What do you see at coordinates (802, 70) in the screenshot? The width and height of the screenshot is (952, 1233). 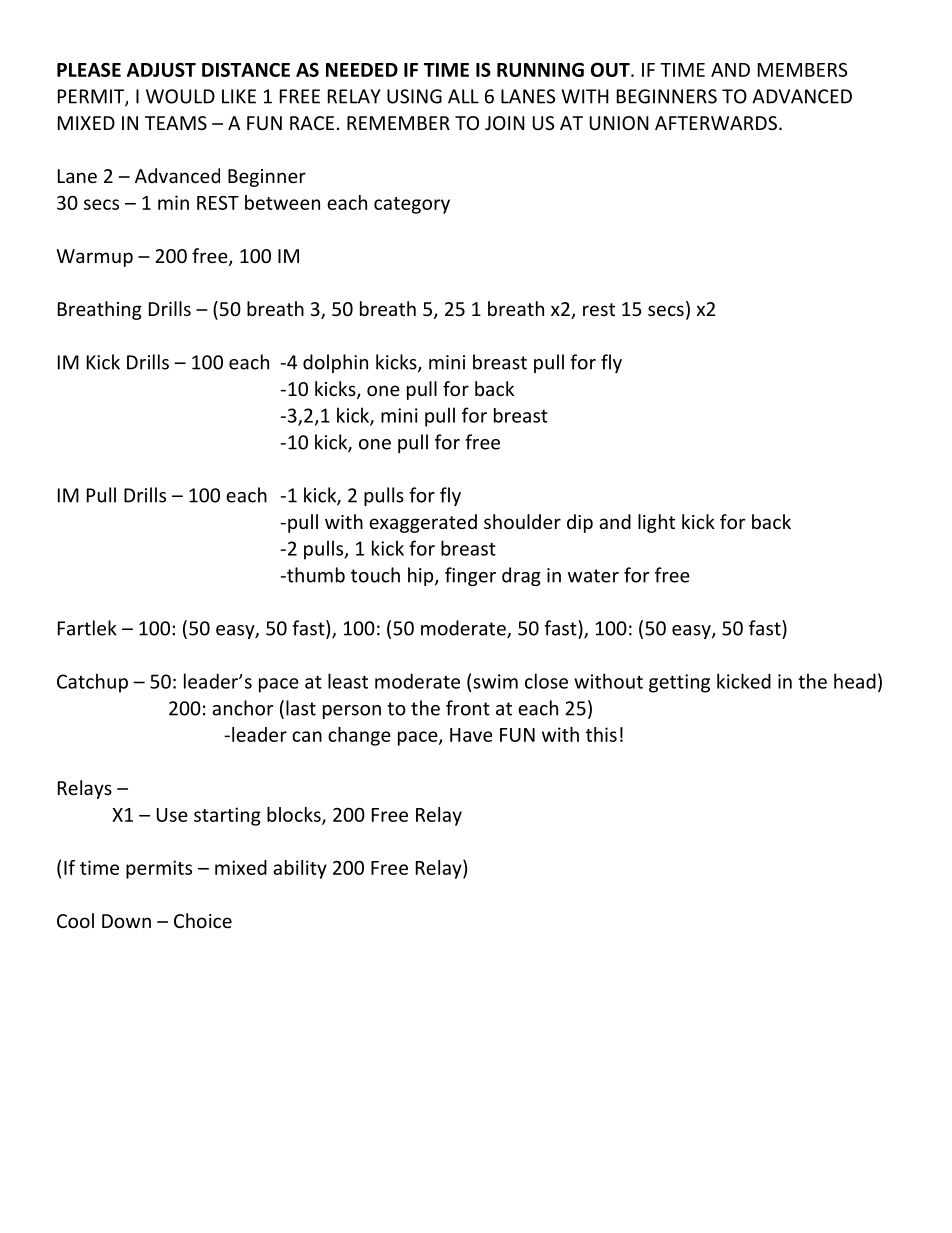 I see `MEMBERS` at bounding box center [802, 70].
